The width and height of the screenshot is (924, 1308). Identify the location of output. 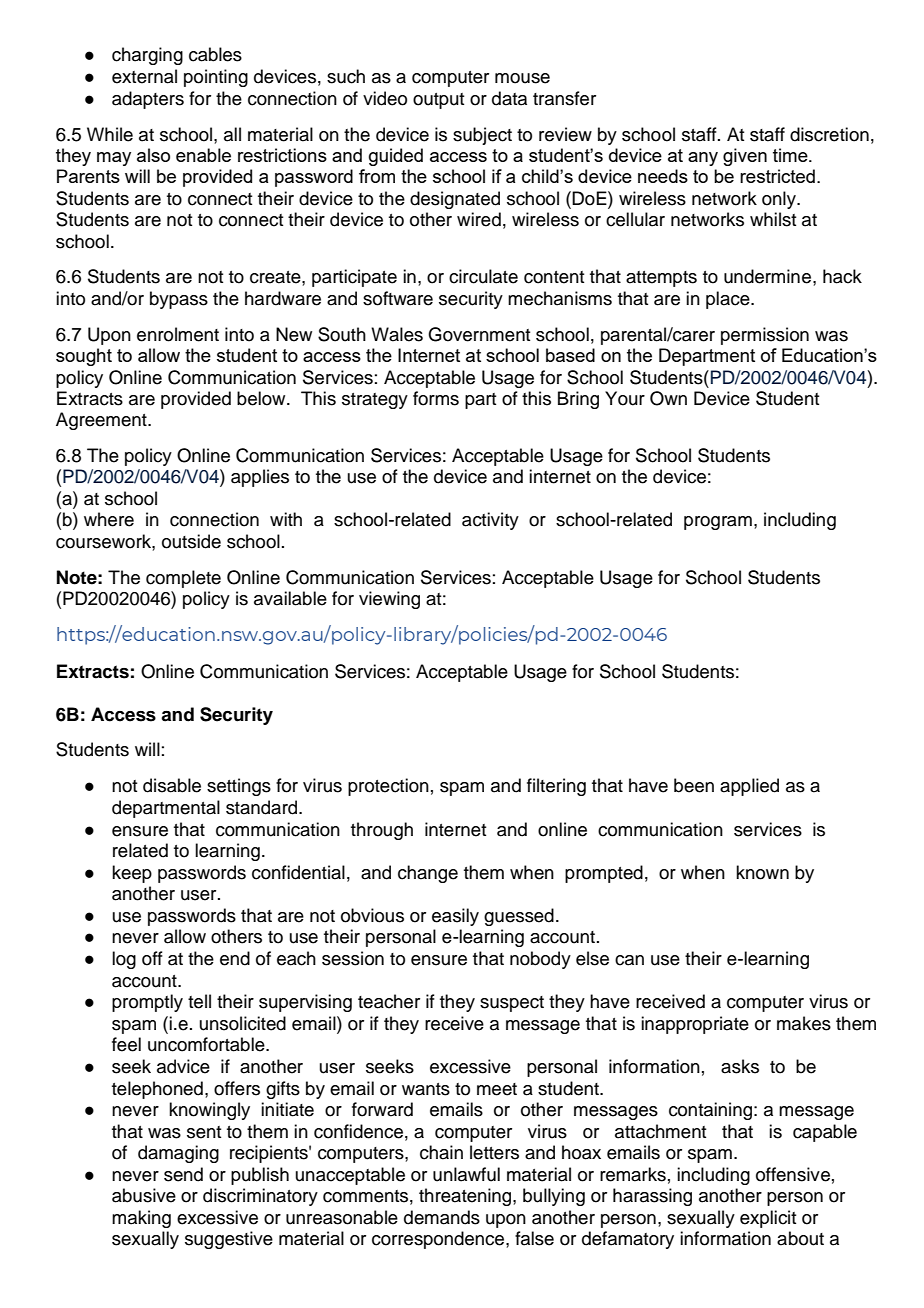
(438, 101).
